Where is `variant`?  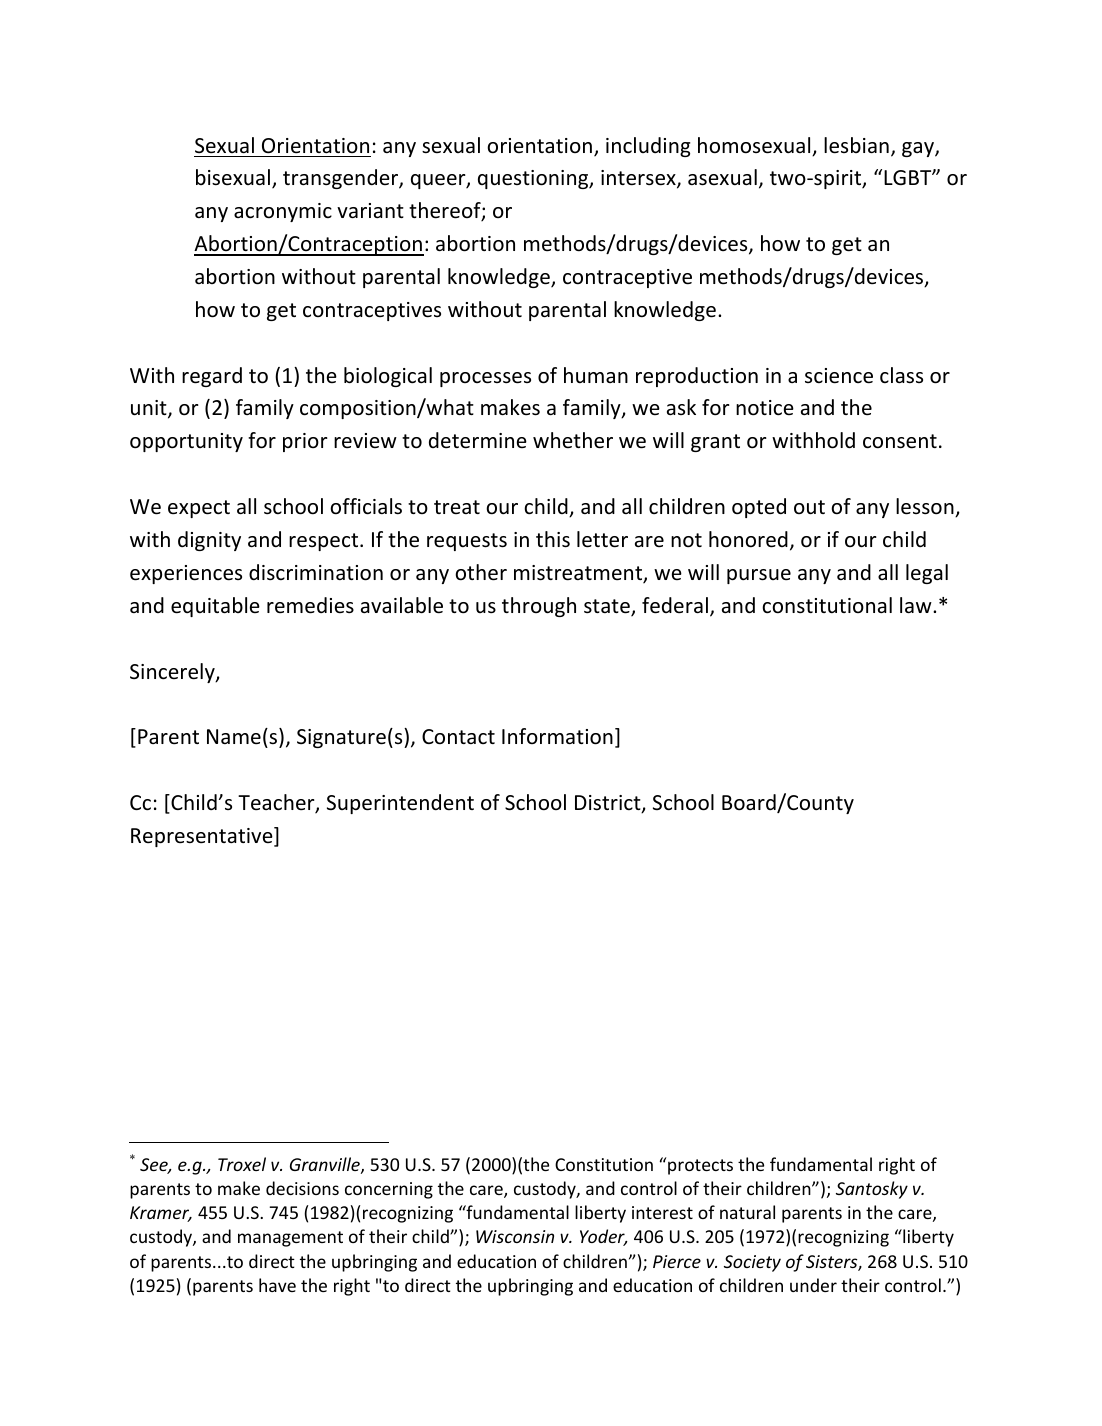
variant is located at coordinates (370, 210).
